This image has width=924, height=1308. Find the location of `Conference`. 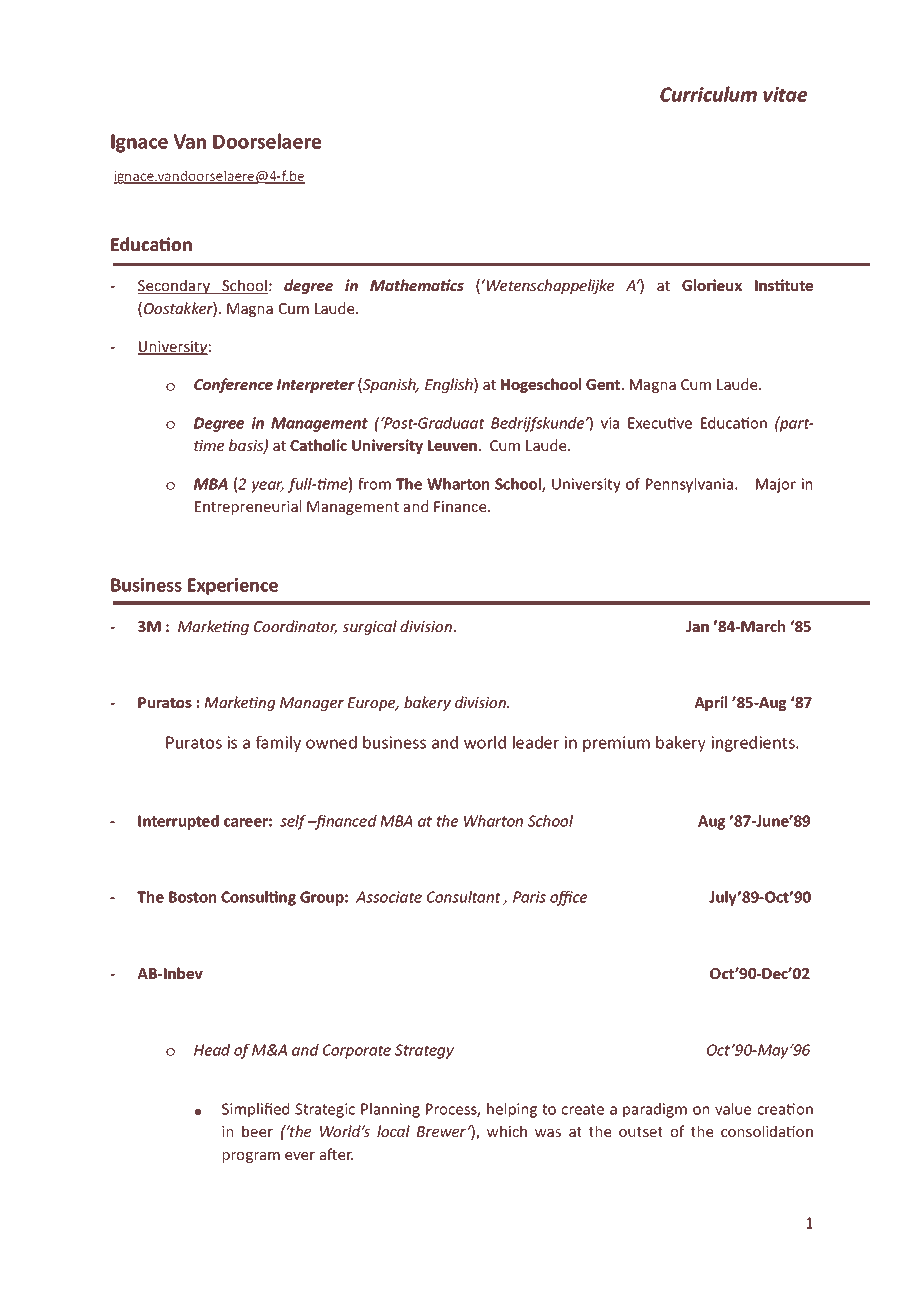

Conference is located at coordinates (233, 385).
